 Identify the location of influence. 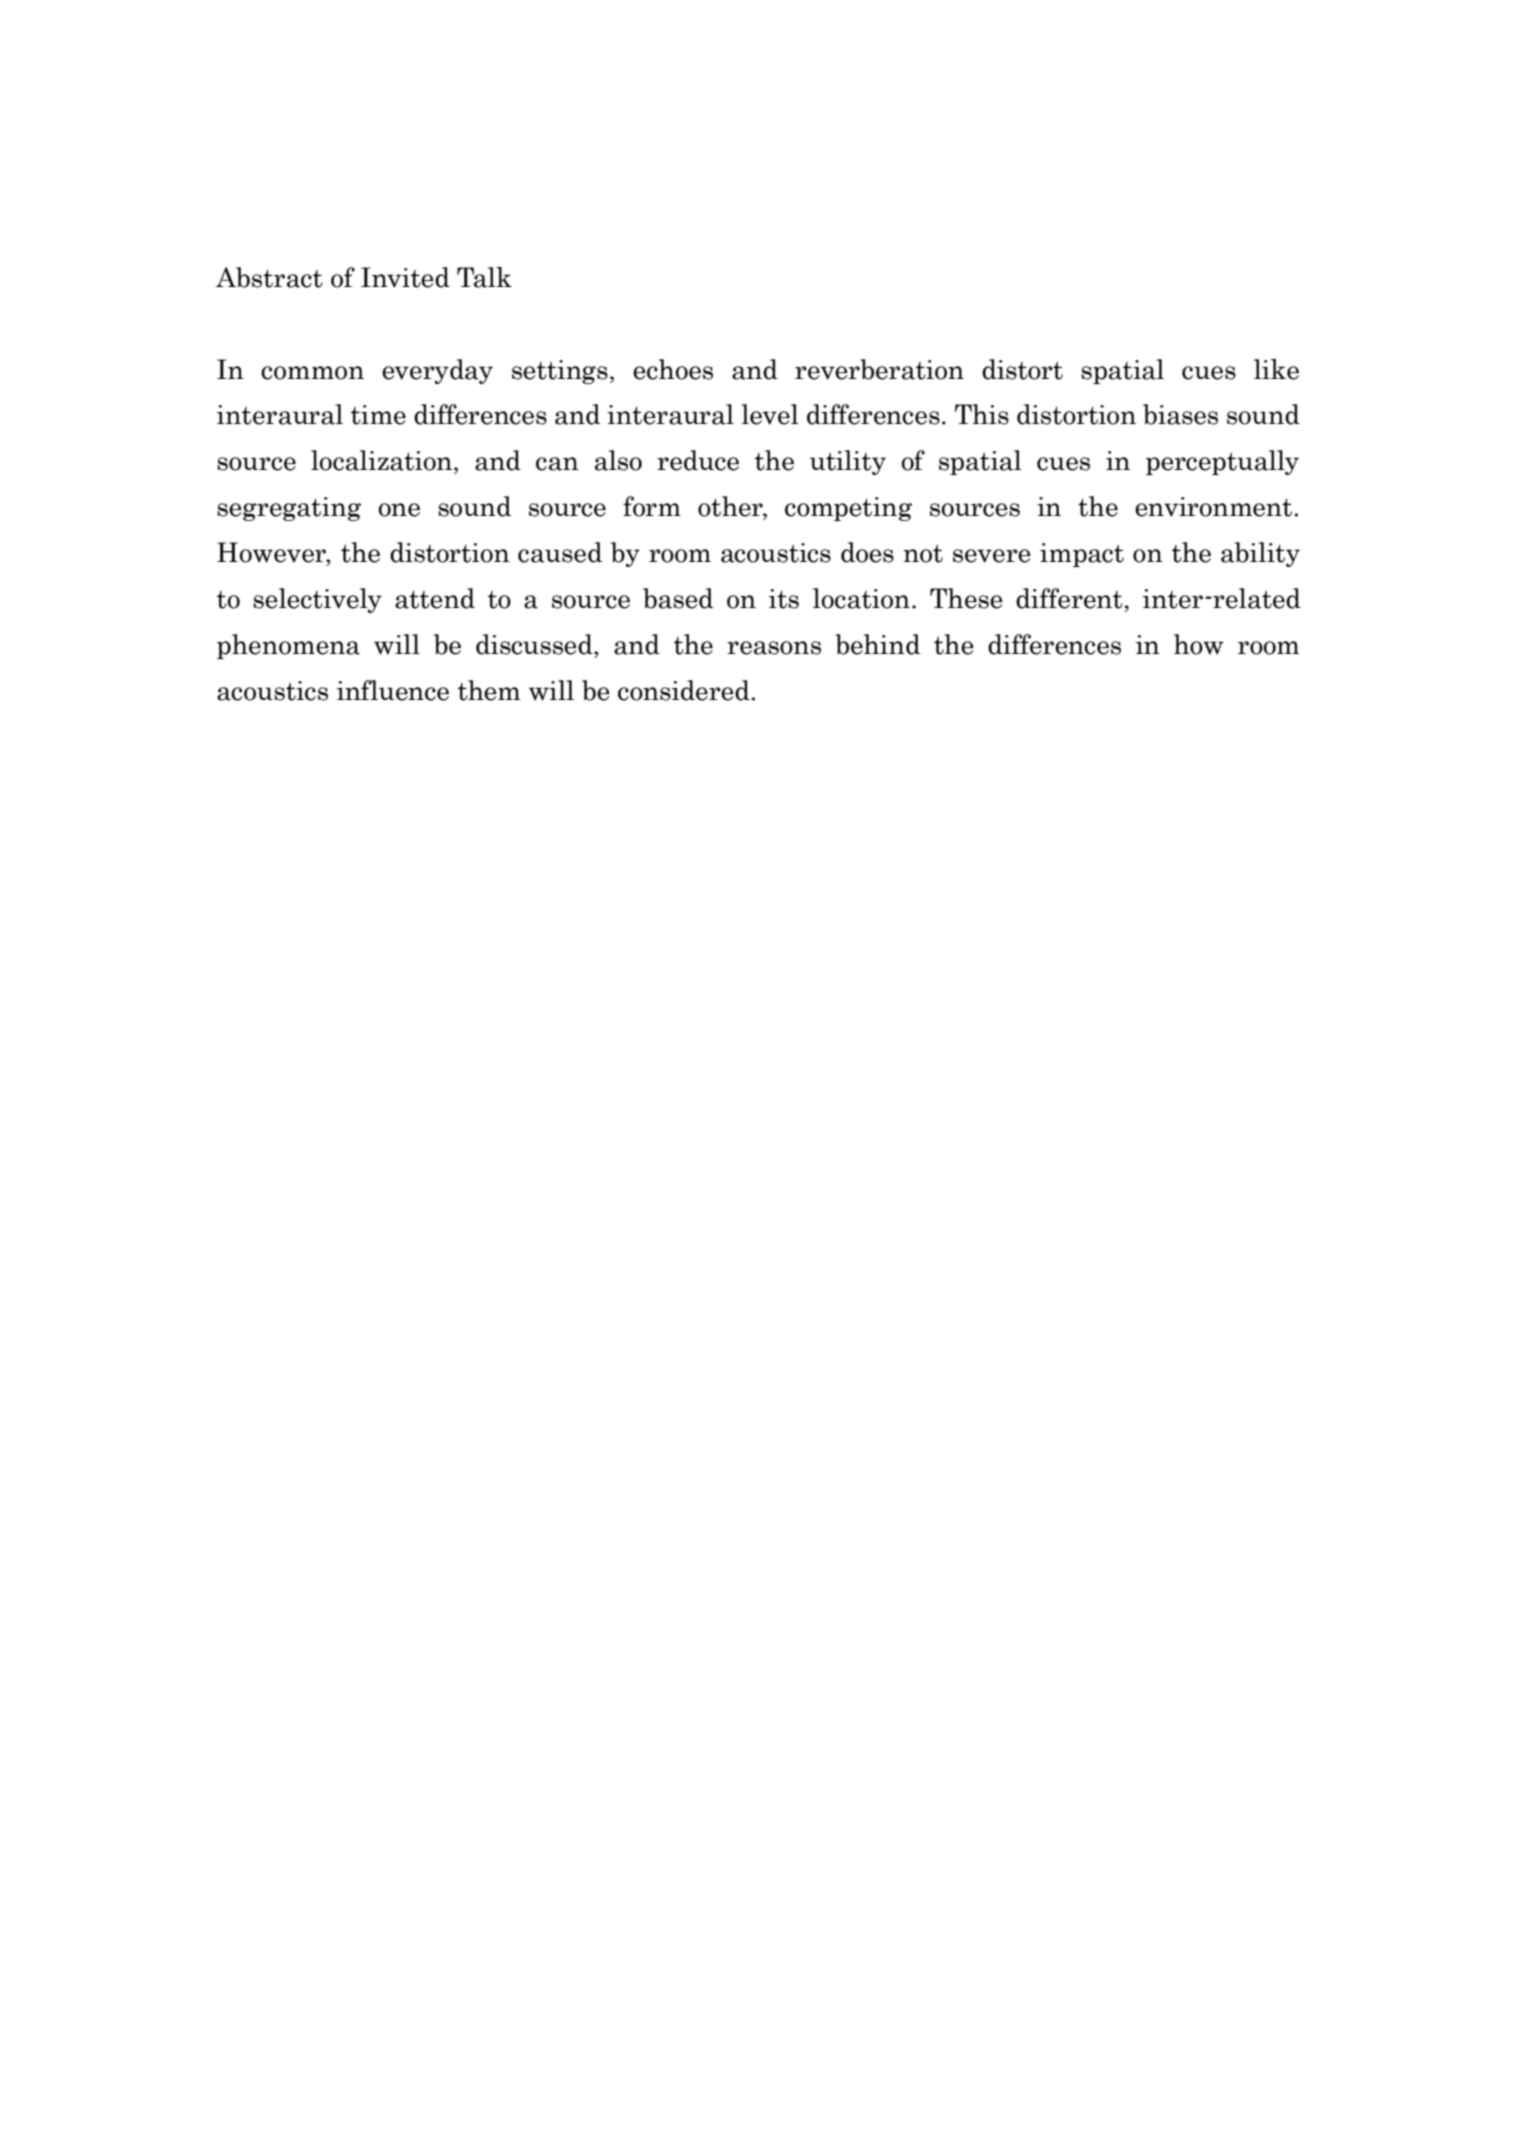
(393, 690).
